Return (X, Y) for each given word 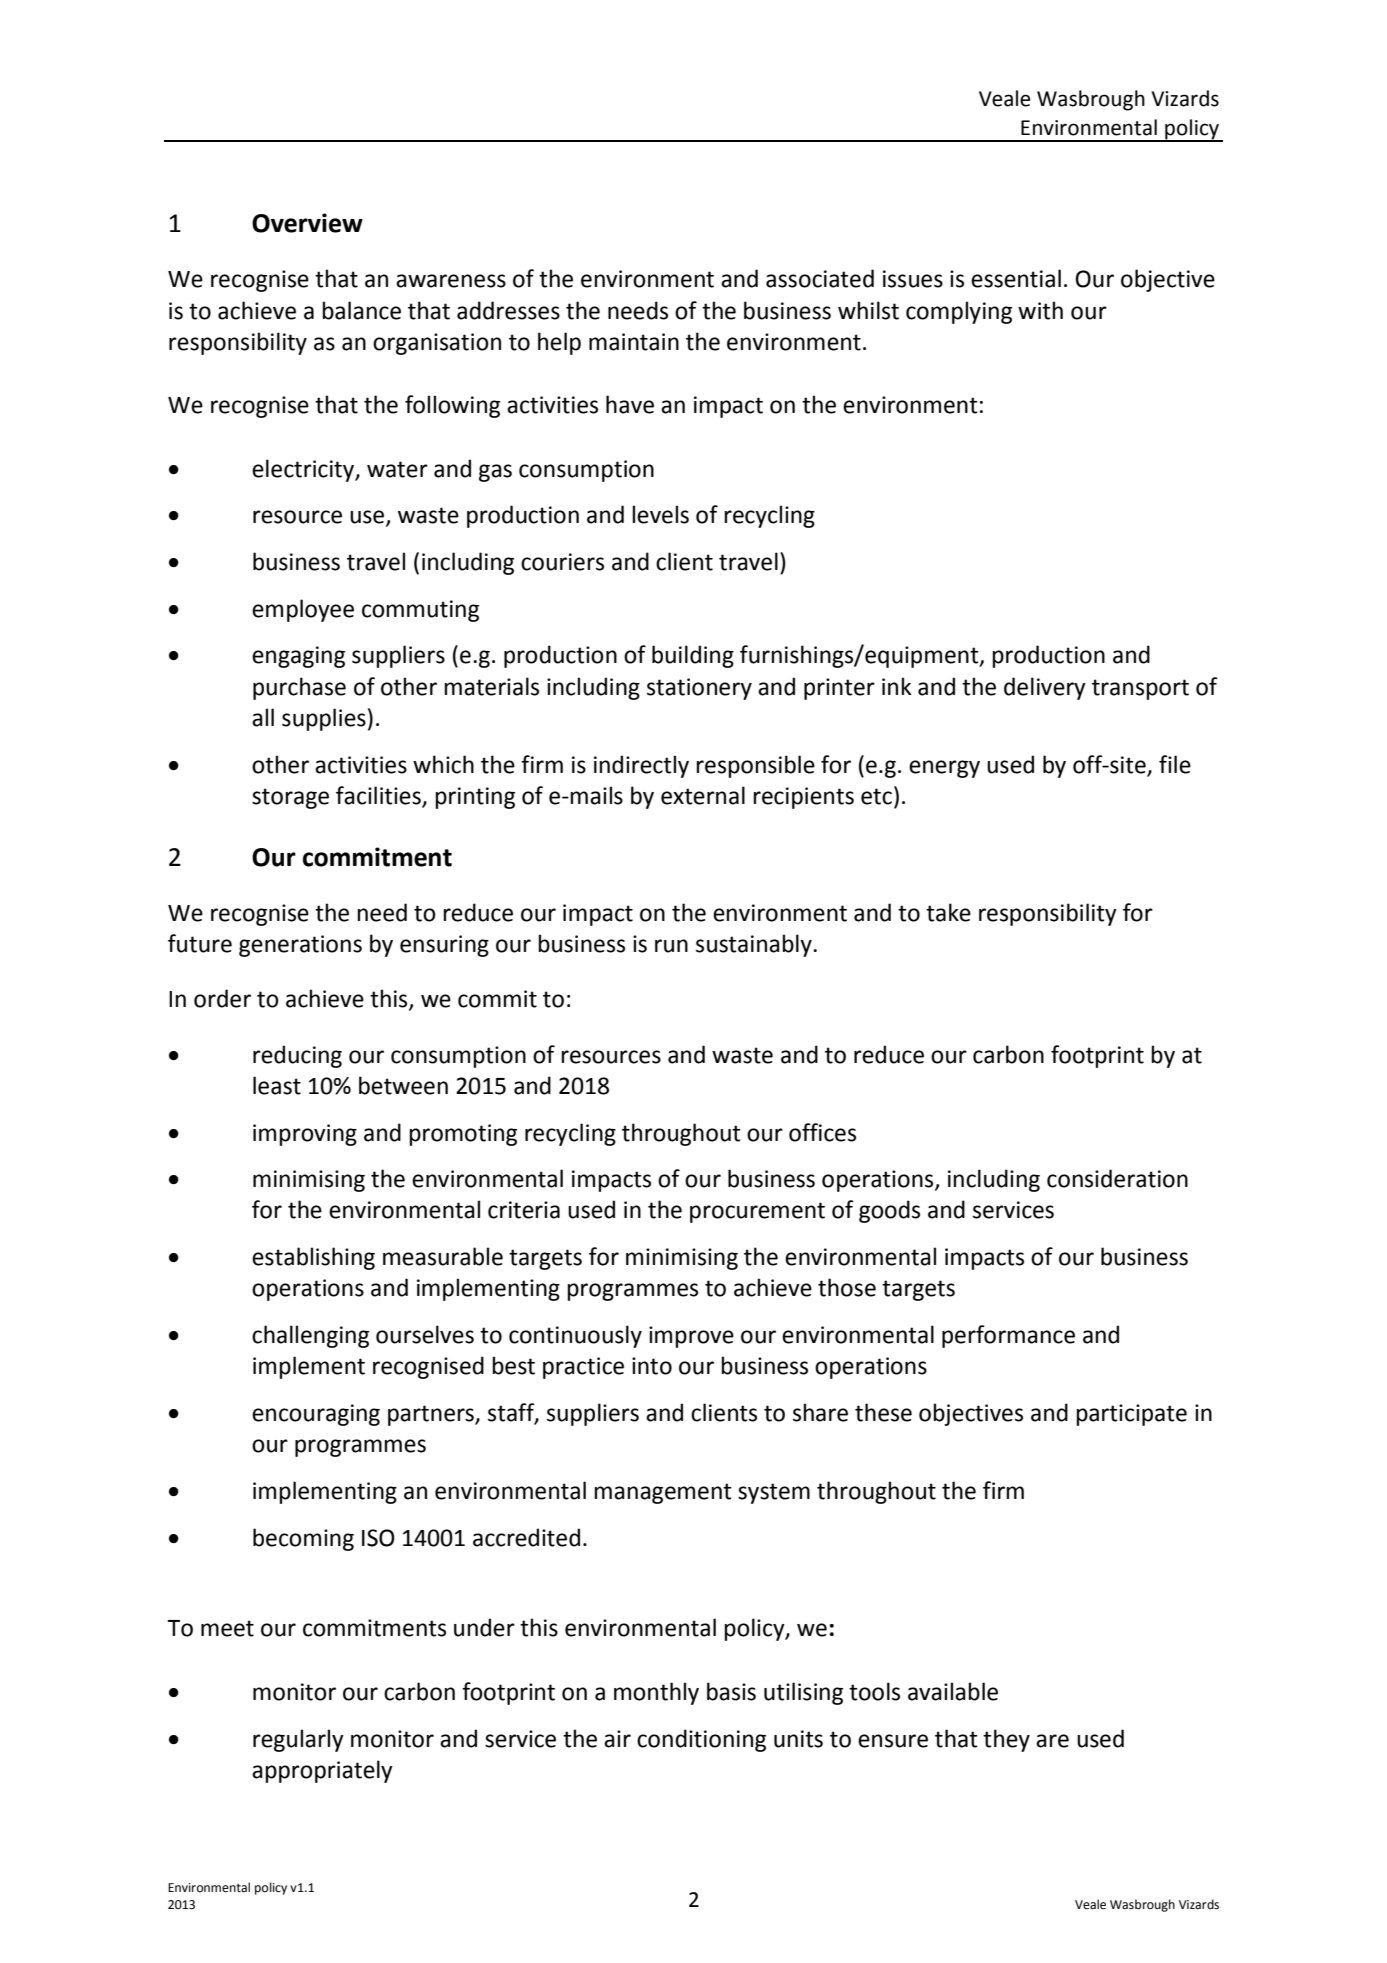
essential (1016, 278)
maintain (634, 342)
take (948, 912)
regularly (298, 1740)
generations (300, 946)
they (1006, 1740)
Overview (307, 223)
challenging (310, 1336)
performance (1008, 1336)
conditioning (701, 1740)
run (671, 946)
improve (691, 1337)
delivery (1045, 688)
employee (303, 610)
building (693, 656)
